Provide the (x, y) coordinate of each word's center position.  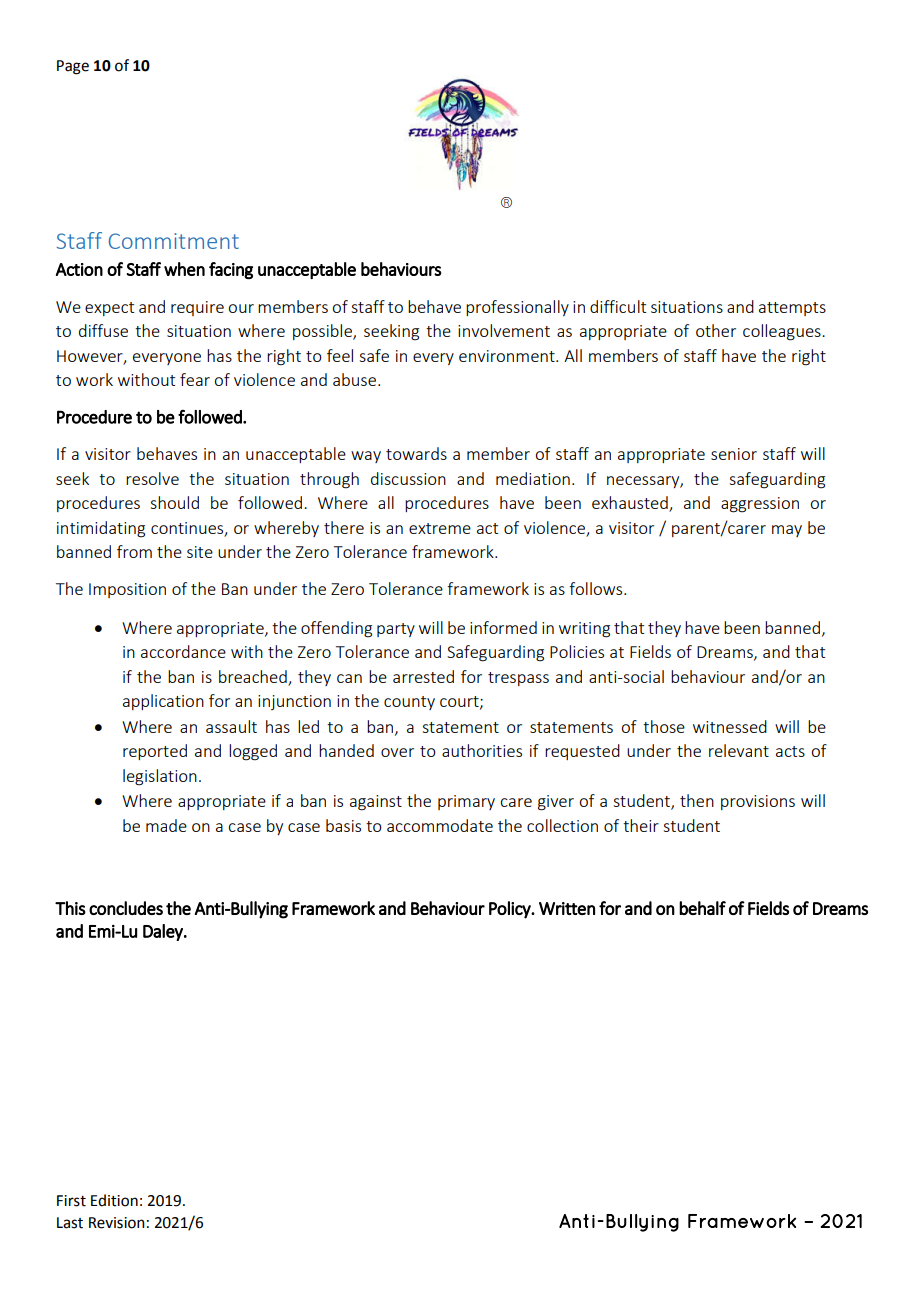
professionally (517, 308)
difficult (618, 306)
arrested (423, 676)
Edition (114, 1200)
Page (73, 67)
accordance (183, 651)
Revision (117, 1223)
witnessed (730, 726)
